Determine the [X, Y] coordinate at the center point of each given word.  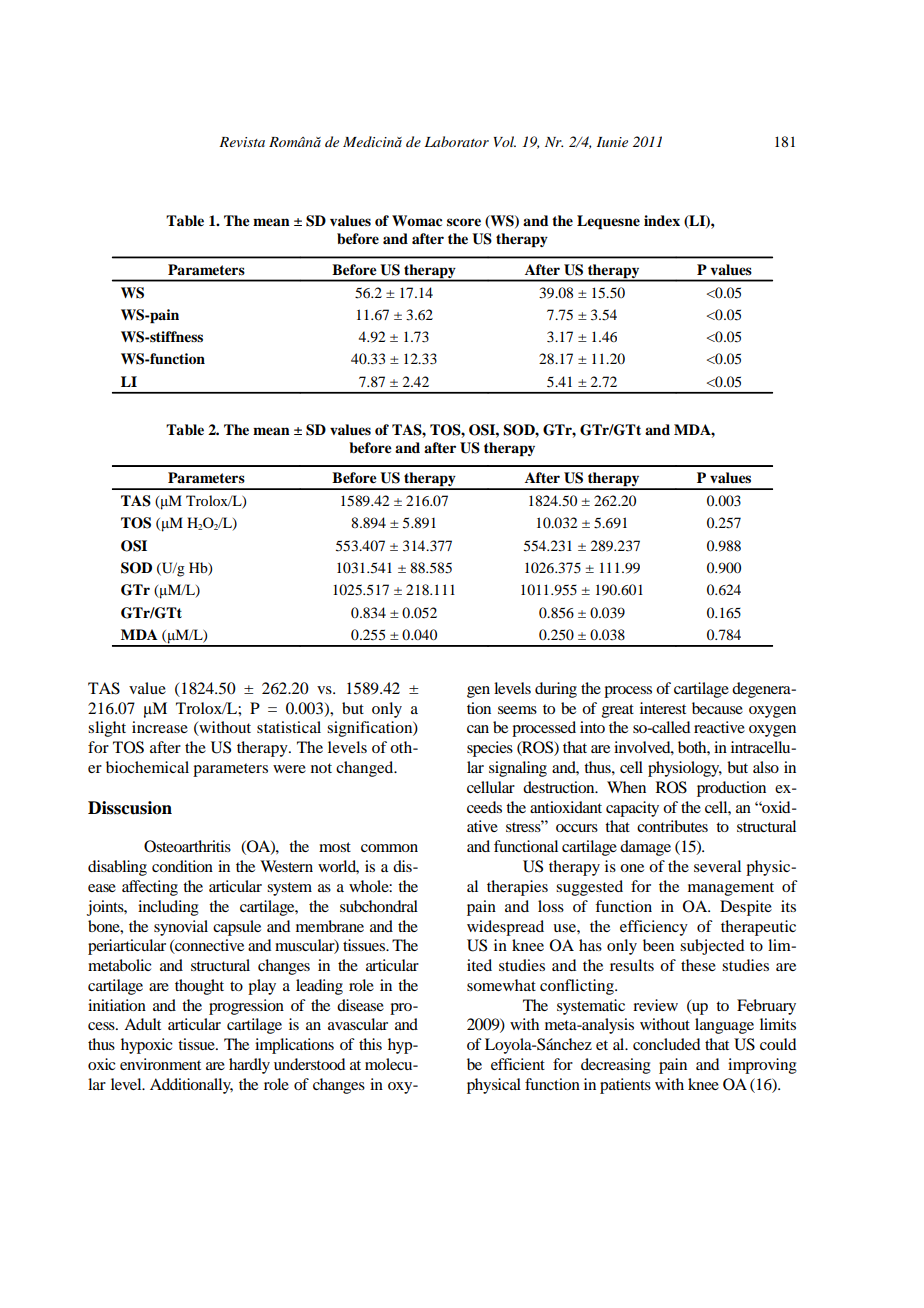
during [556, 690]
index [662, 220]
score [464, 222]
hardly [249, 1066]
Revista [242, 142]
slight [107, 729]
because [717, 708]
